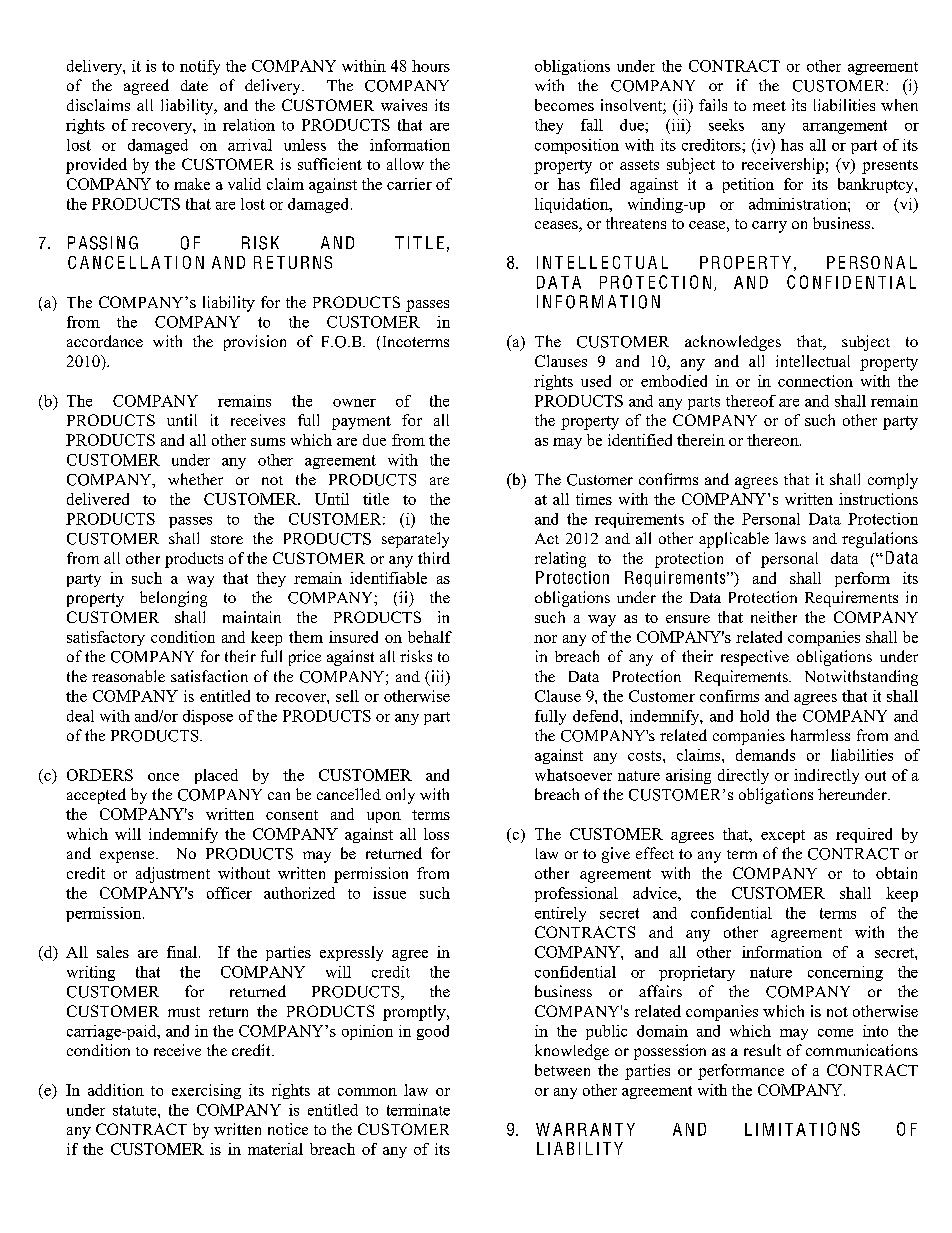  I want to click on meet, so click(769, 106).
